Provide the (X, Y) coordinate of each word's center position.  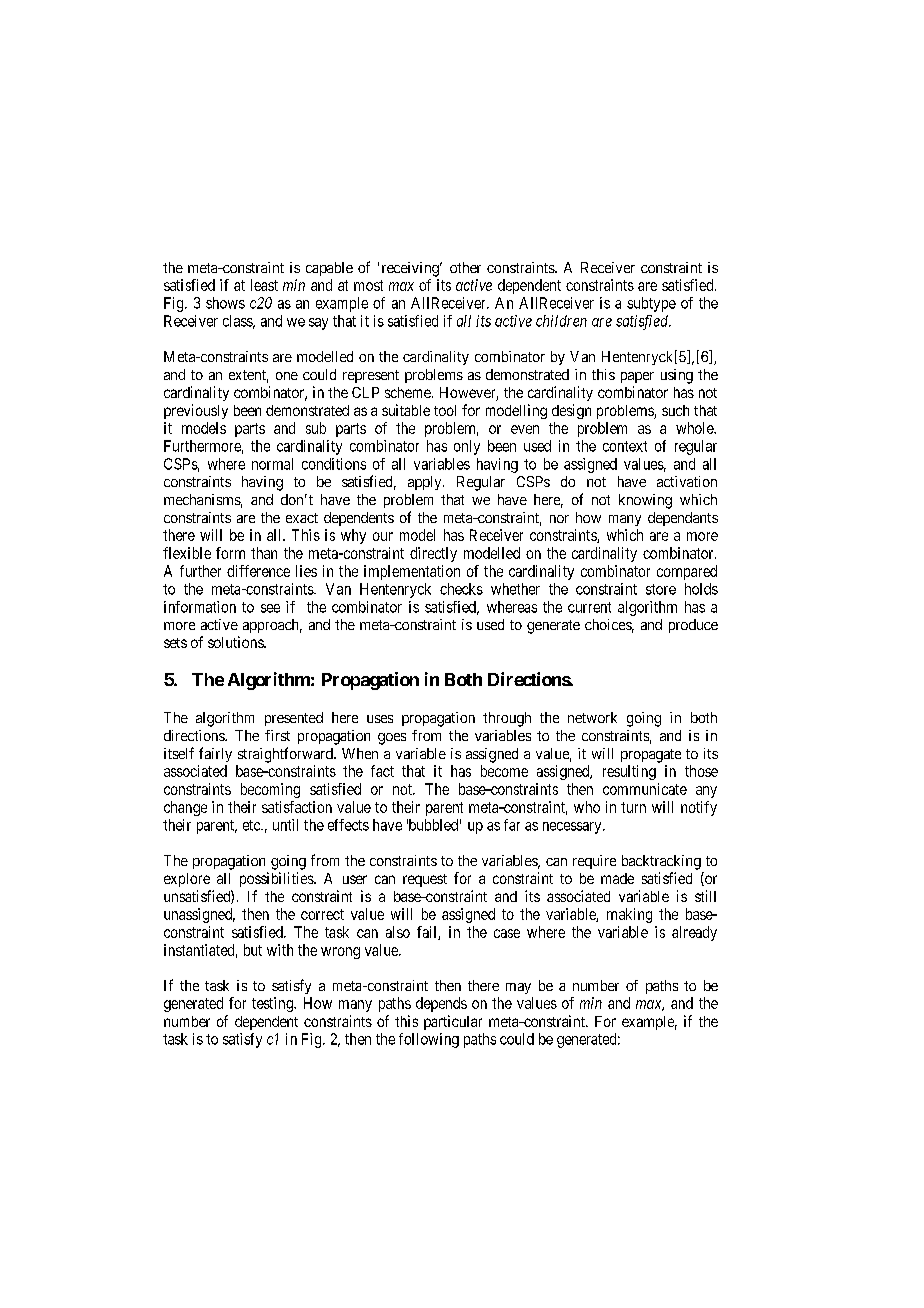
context (625, 446)
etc (252, 825)
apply (426, 483)
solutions (236, 642)
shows (225, 303)
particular (453, 1022)
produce (693, 626)
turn (633, 807)
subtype (651, 304)
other (465, 267)
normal (272, 464)
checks (461, 589)
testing (273, 1004)
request (425, 880)
